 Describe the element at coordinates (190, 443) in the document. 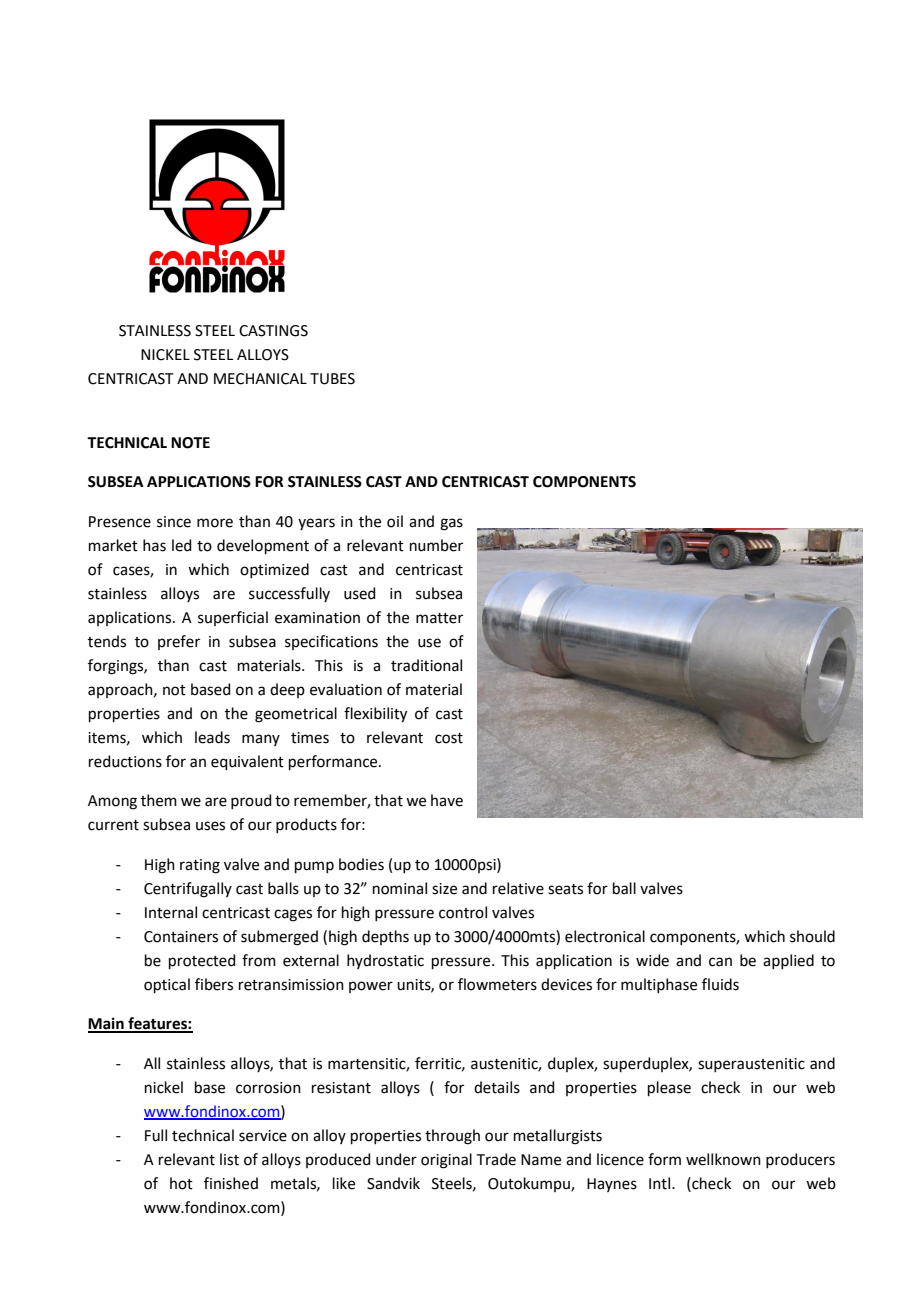

I see `NOTE` at that location.
